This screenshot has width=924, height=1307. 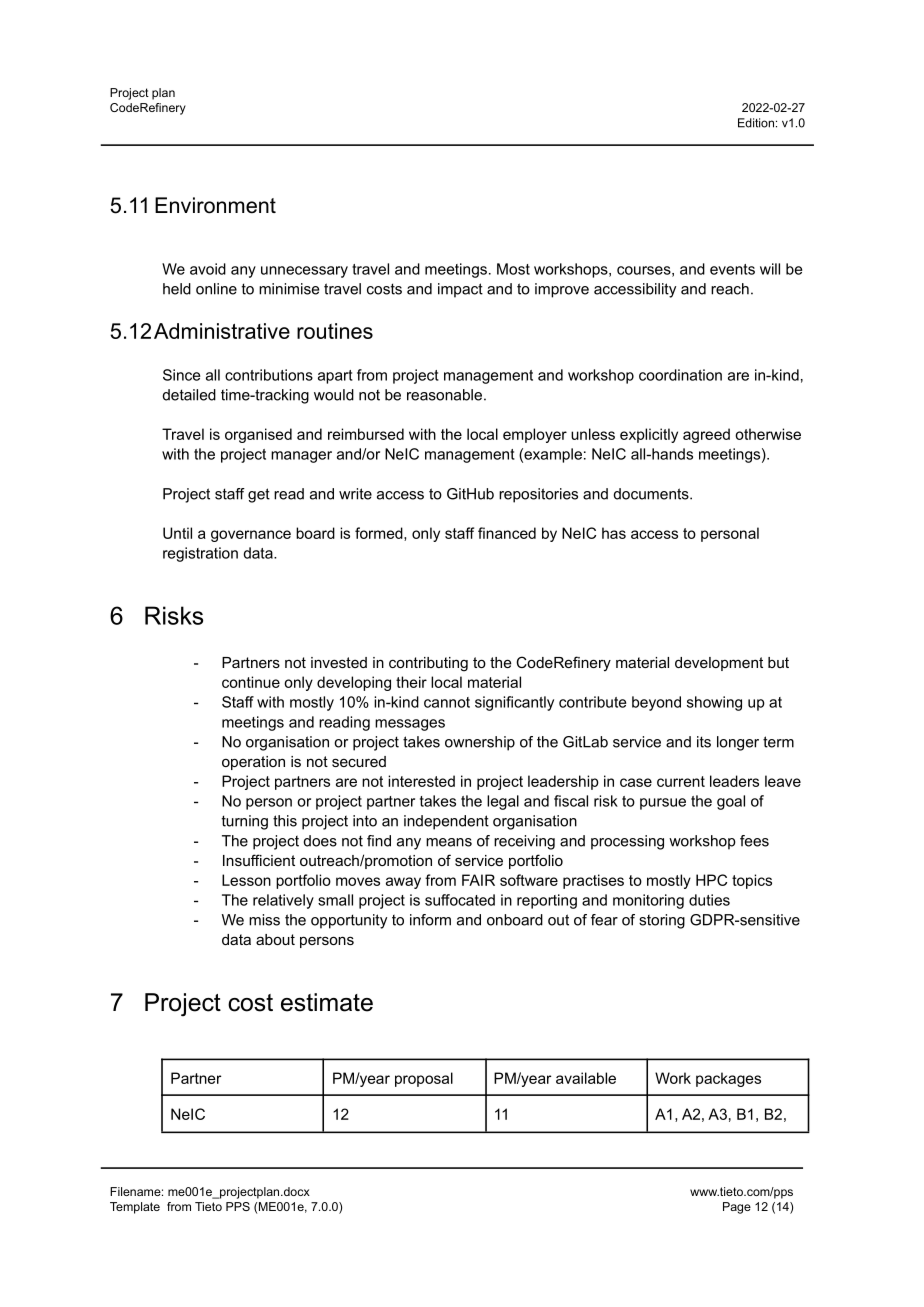 What do you see at coordinates (756, 123) in the screenshot?
I see `Edition` at bounding box center [756, 123].
